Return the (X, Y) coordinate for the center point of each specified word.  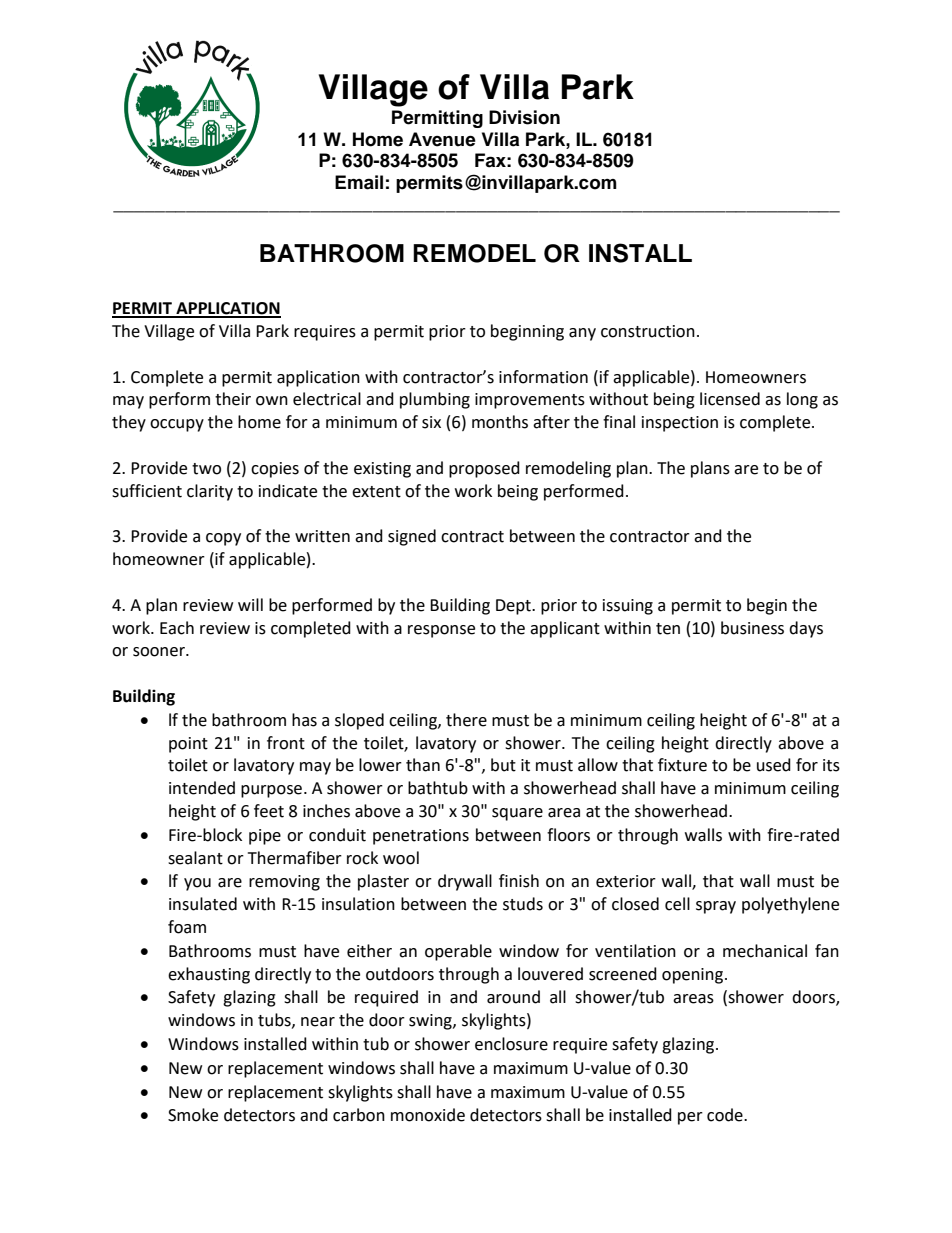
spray (716, 907)
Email (359, 182)
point (188, 745)
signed (412, 537)
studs (523, 904)
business (752, 628)
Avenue (442, 139)
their (233, 399)
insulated (203, 904)
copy (223, 539)
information (543, 377)
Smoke (193, 1115)
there (466, 720)
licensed (730, 399)
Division (524, 117)
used (774, 765)
